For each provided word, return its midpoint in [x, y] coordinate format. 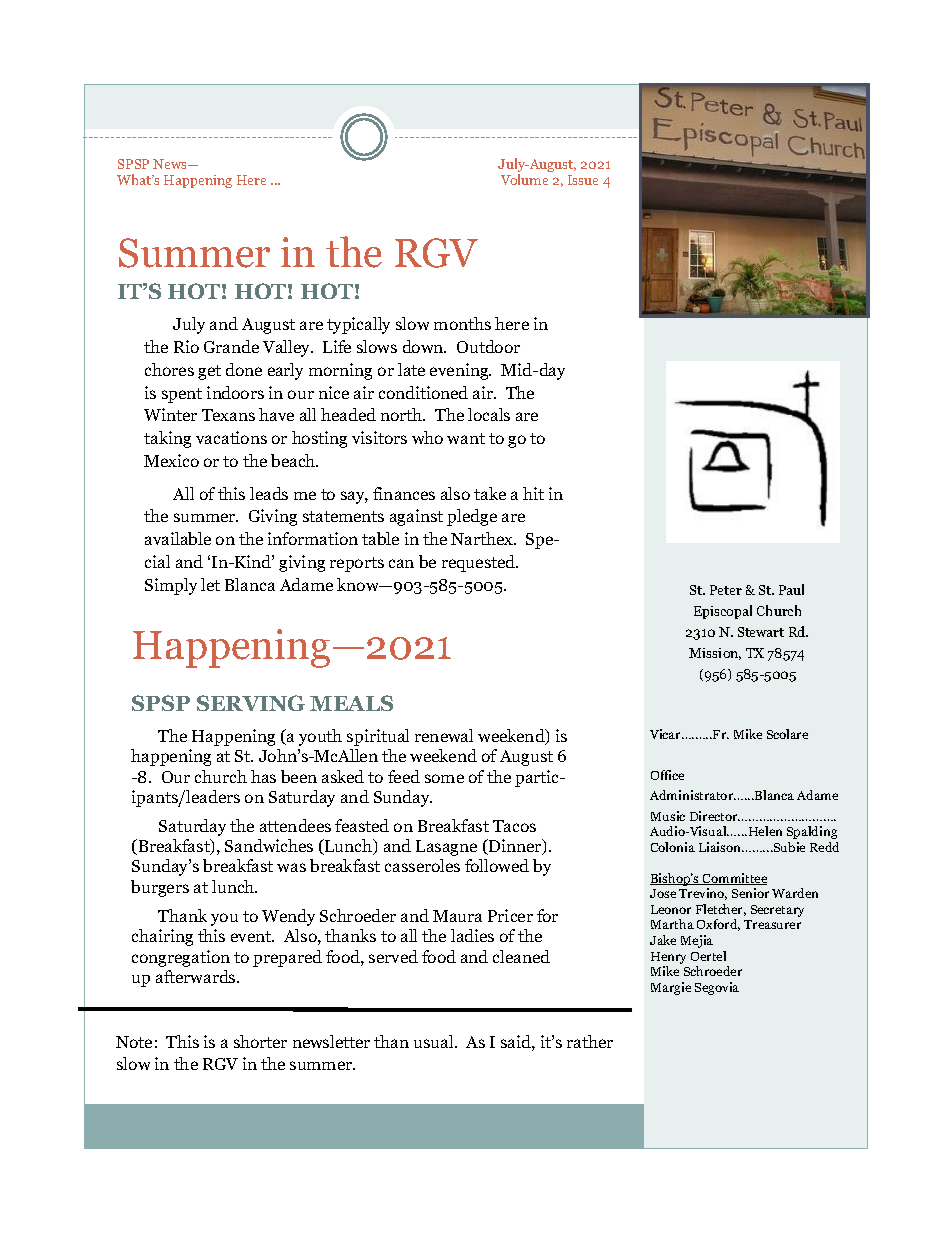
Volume [524, 179]
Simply [171, 586]
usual [435, 1041]
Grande [231, 346]
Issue [583, 180]
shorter [260, 1041]
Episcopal [723, 612]
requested [480, 563]
